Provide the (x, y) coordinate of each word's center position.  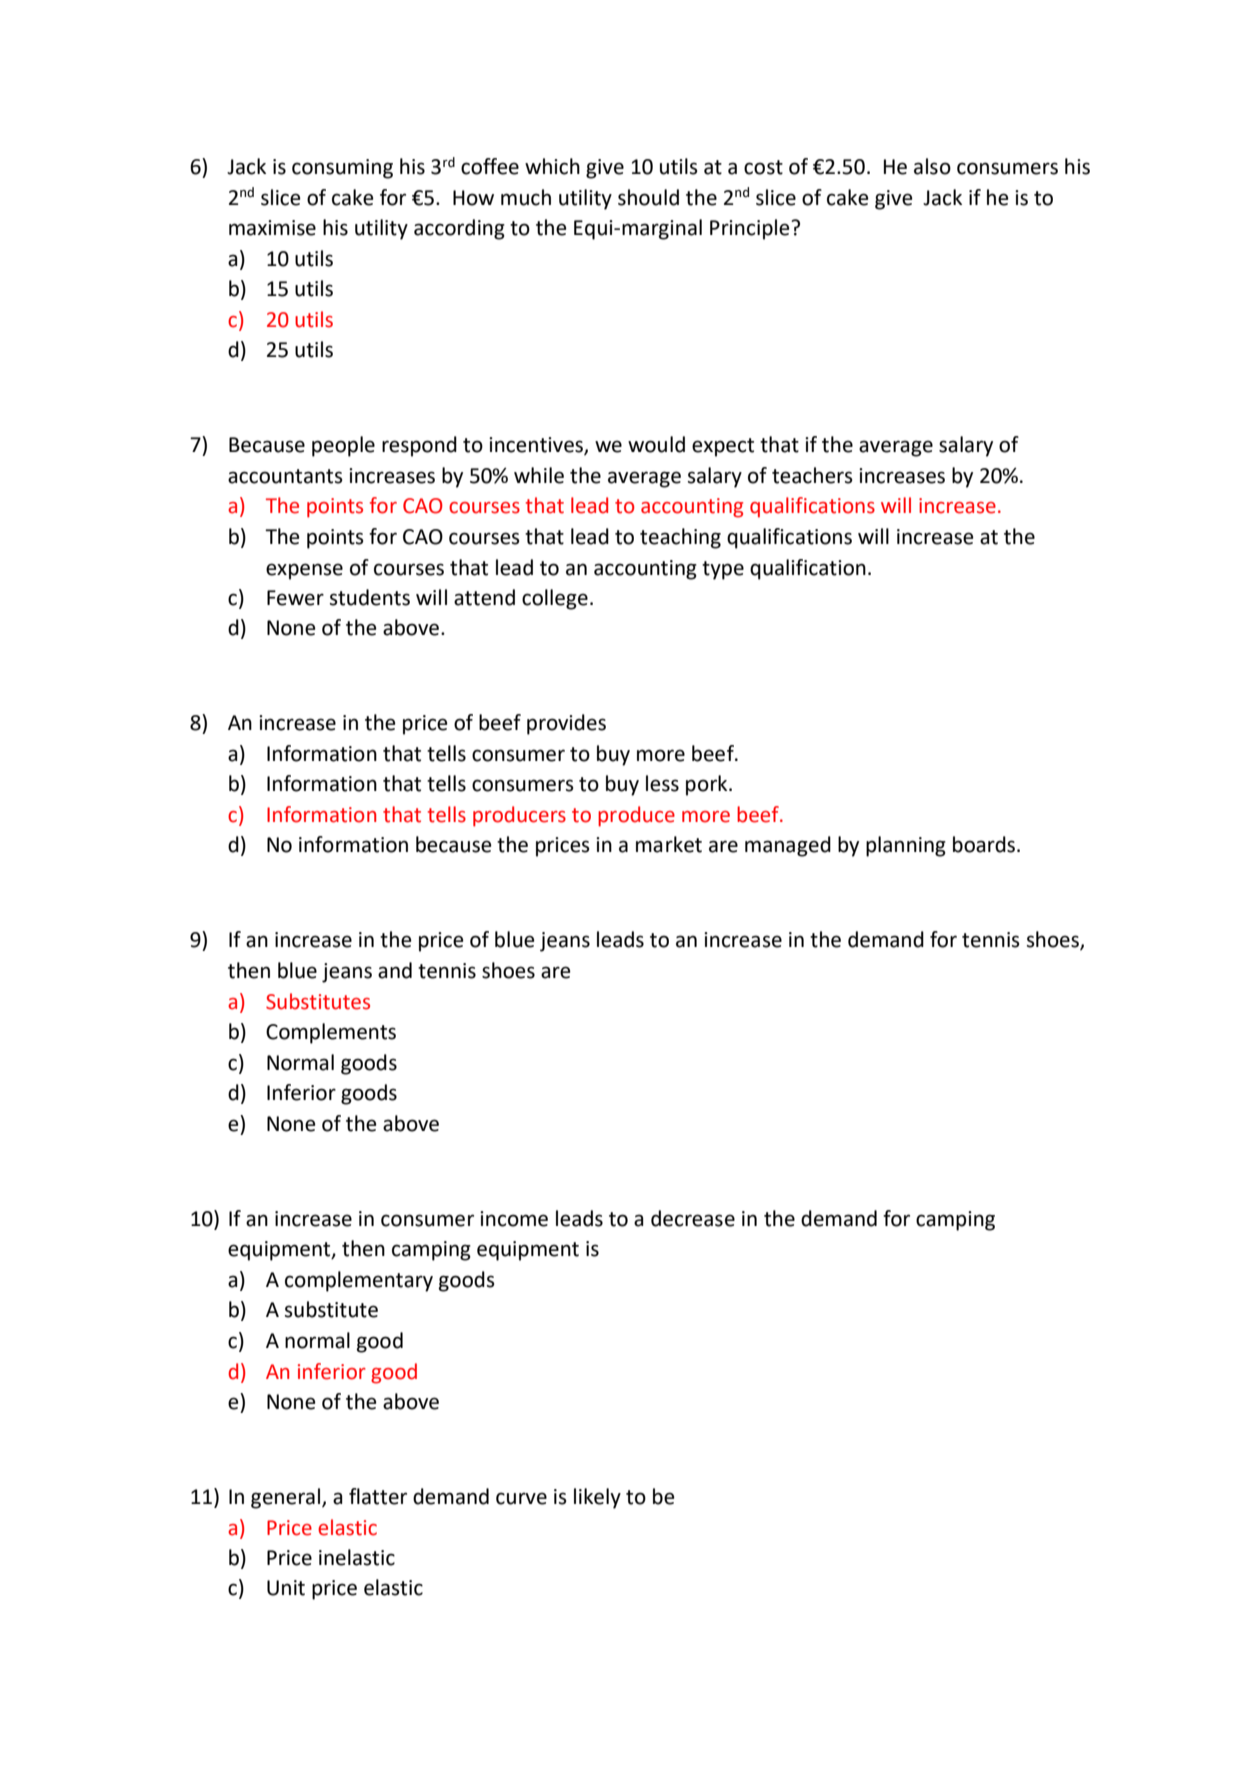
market (669, 844)
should (648, 197)
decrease (693, 1218)
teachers (812, 475)
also (932, 166)
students (370, 597)
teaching (680, 538)
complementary (359, 1281)
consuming (342, 169)
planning (906, 846)
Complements (331, 1033)
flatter (378, 1496)
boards (985, 844)
